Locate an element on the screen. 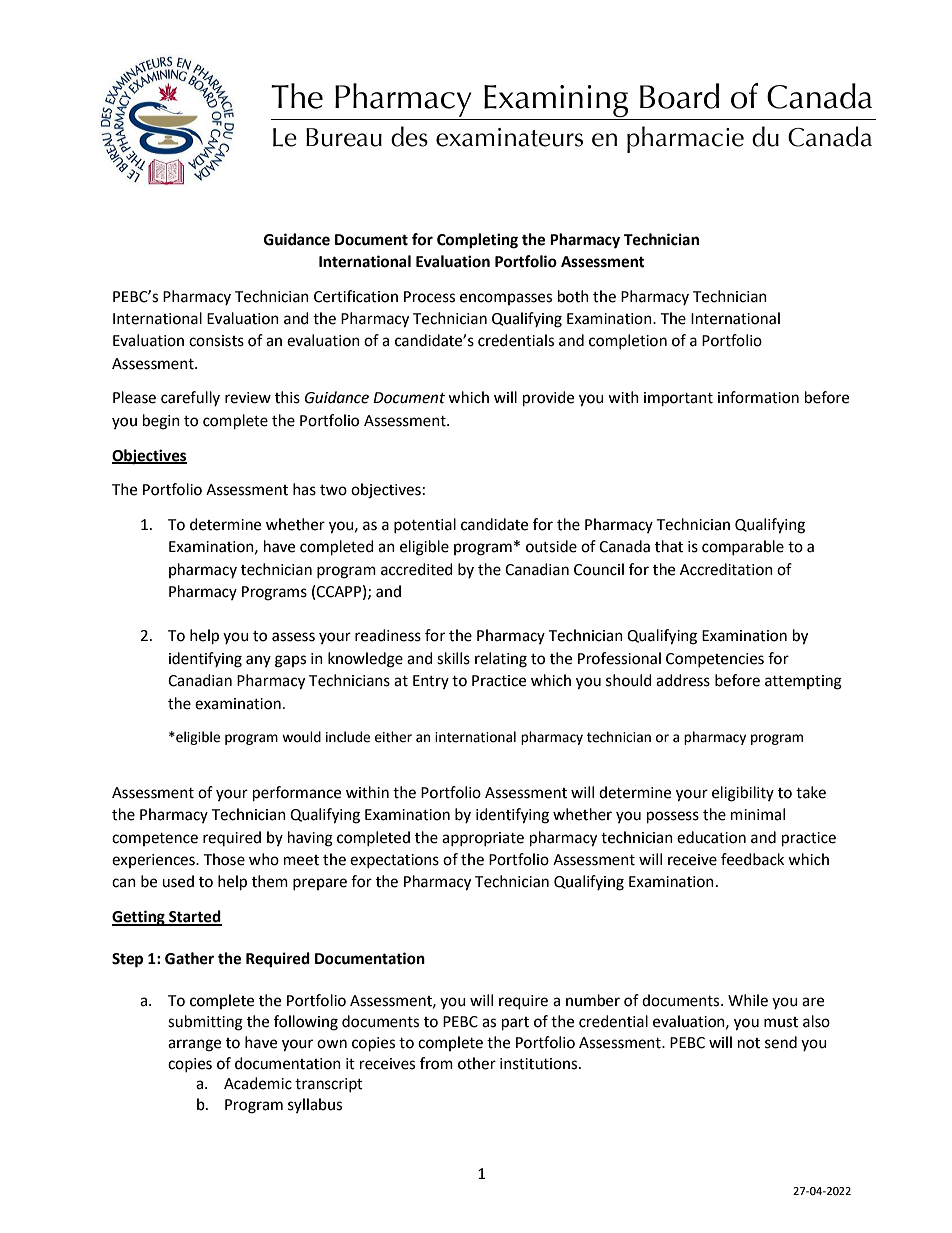 The width and height of the screenshot is (952, 1233). Bureau is located at coordinates (344, 137).
